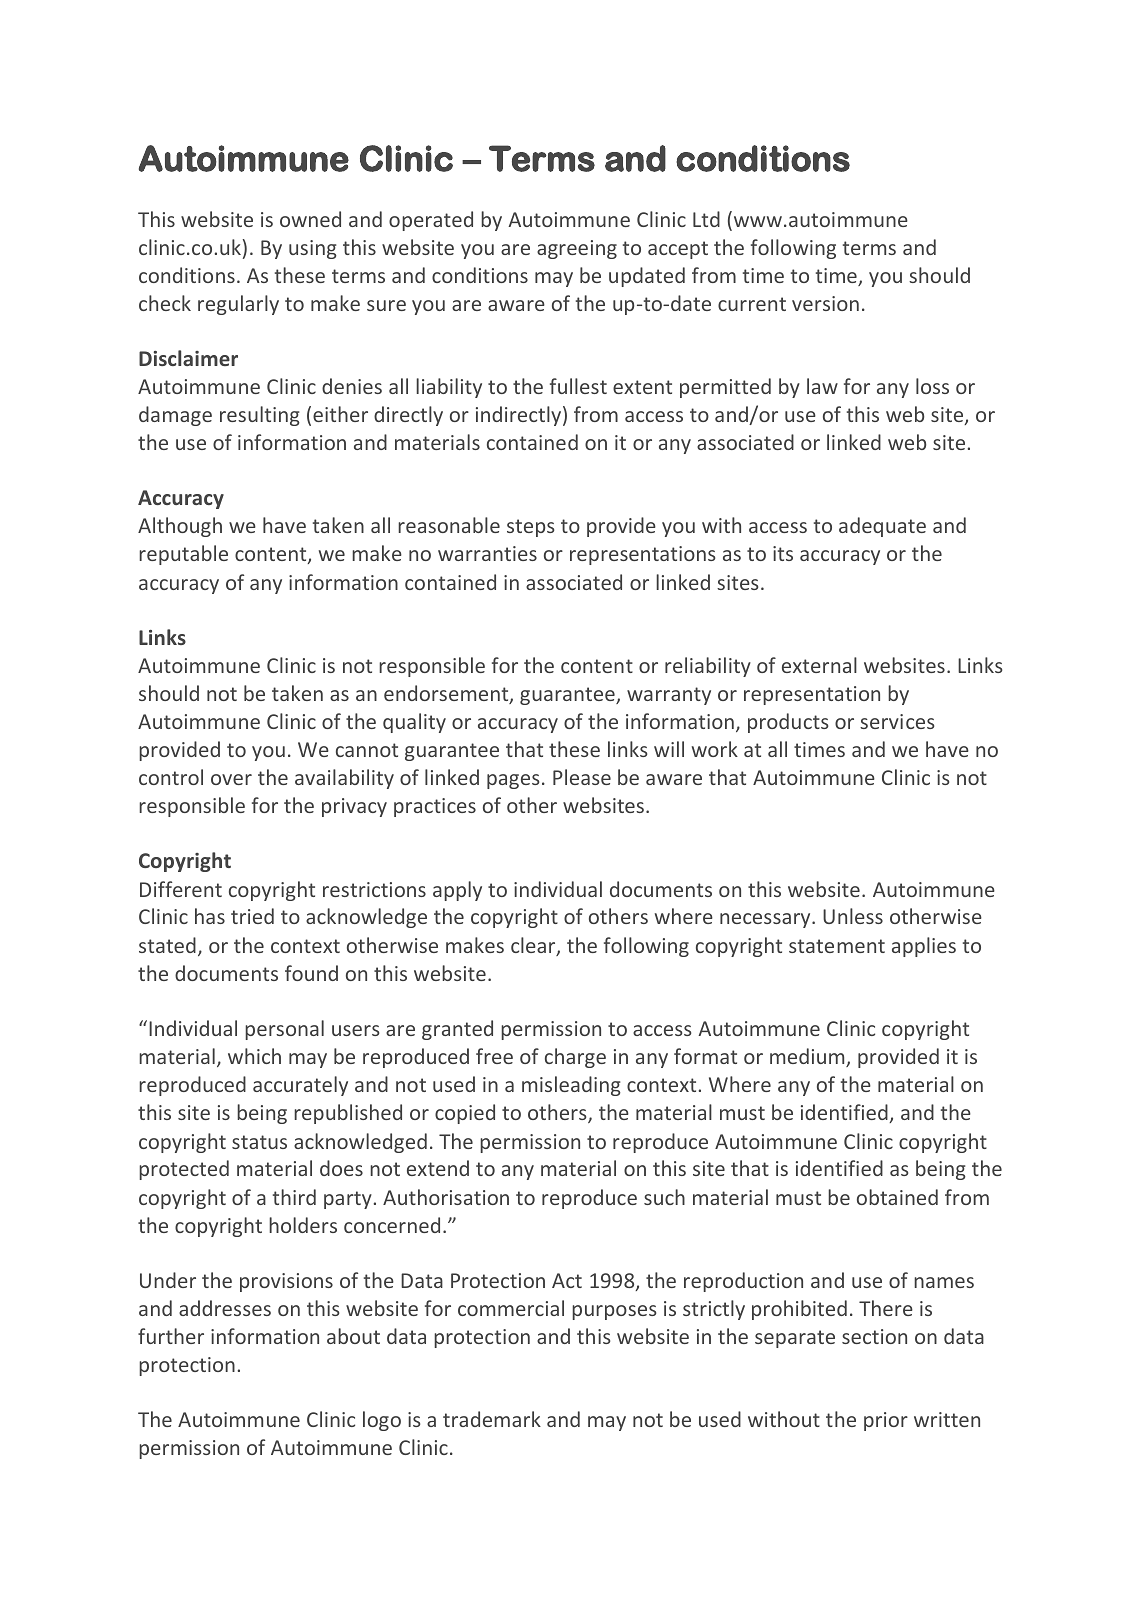  What do you see at coordinates (886, 1421) in the screenshot?
I see `prior` at bounding box center [886, 1421].
